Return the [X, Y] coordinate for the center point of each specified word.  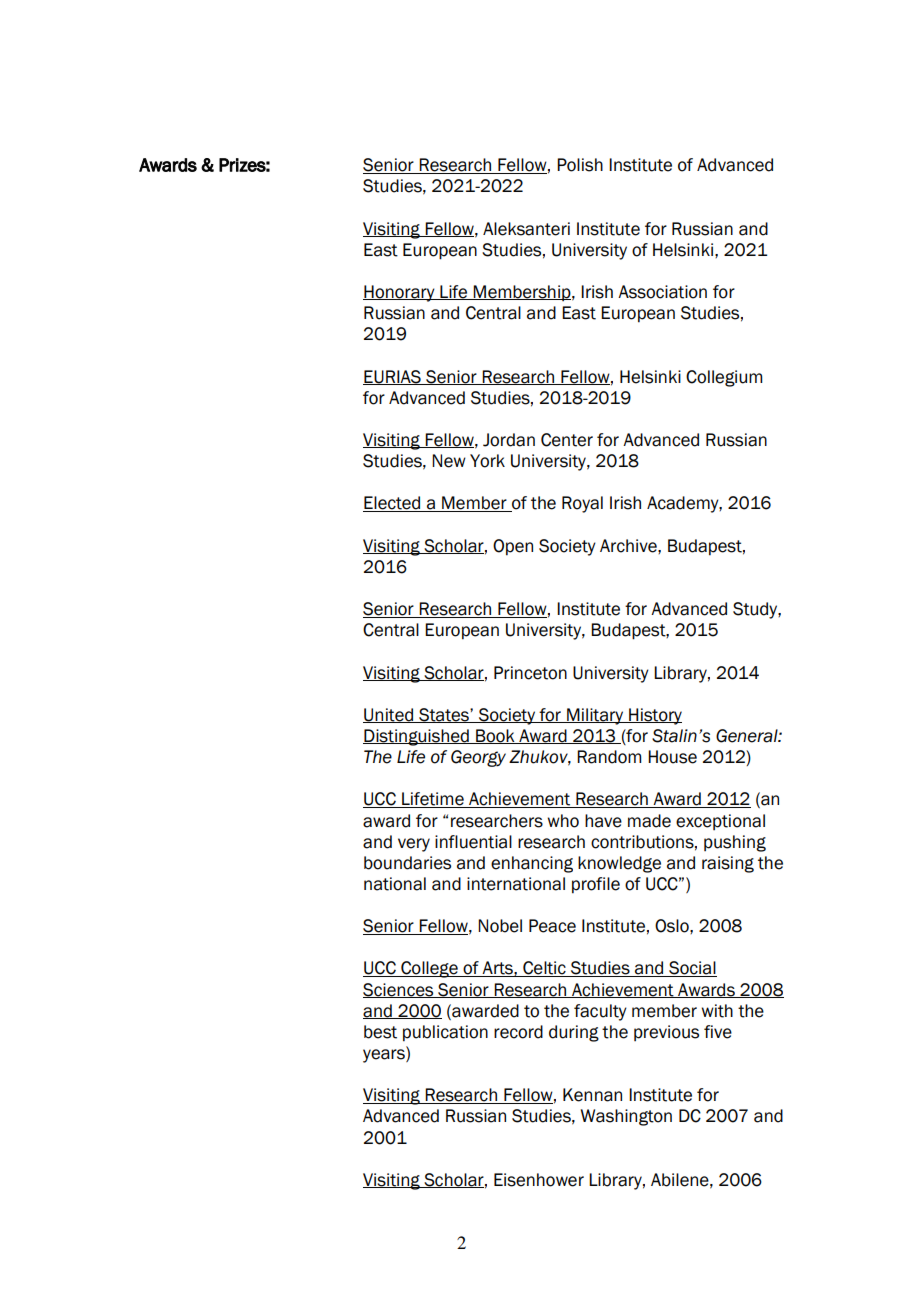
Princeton [530, 673]
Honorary [400, 293]
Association [662, 292]
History [654, 716]
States [444, 715]
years [385, 1055]
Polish [580, 165]
